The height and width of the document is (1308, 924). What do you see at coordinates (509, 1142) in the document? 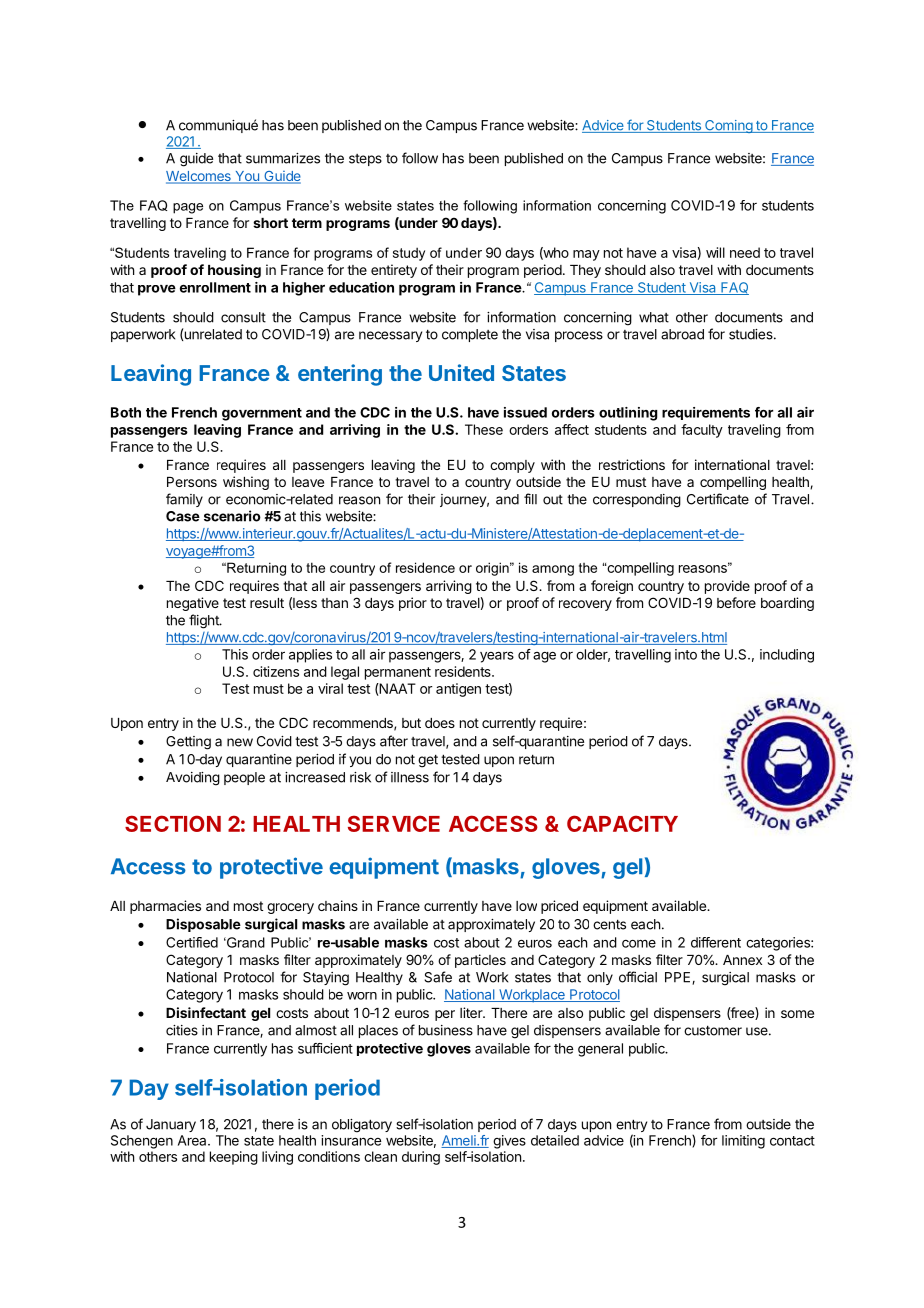
I see `gives` at bounding box center [509, 1142].
